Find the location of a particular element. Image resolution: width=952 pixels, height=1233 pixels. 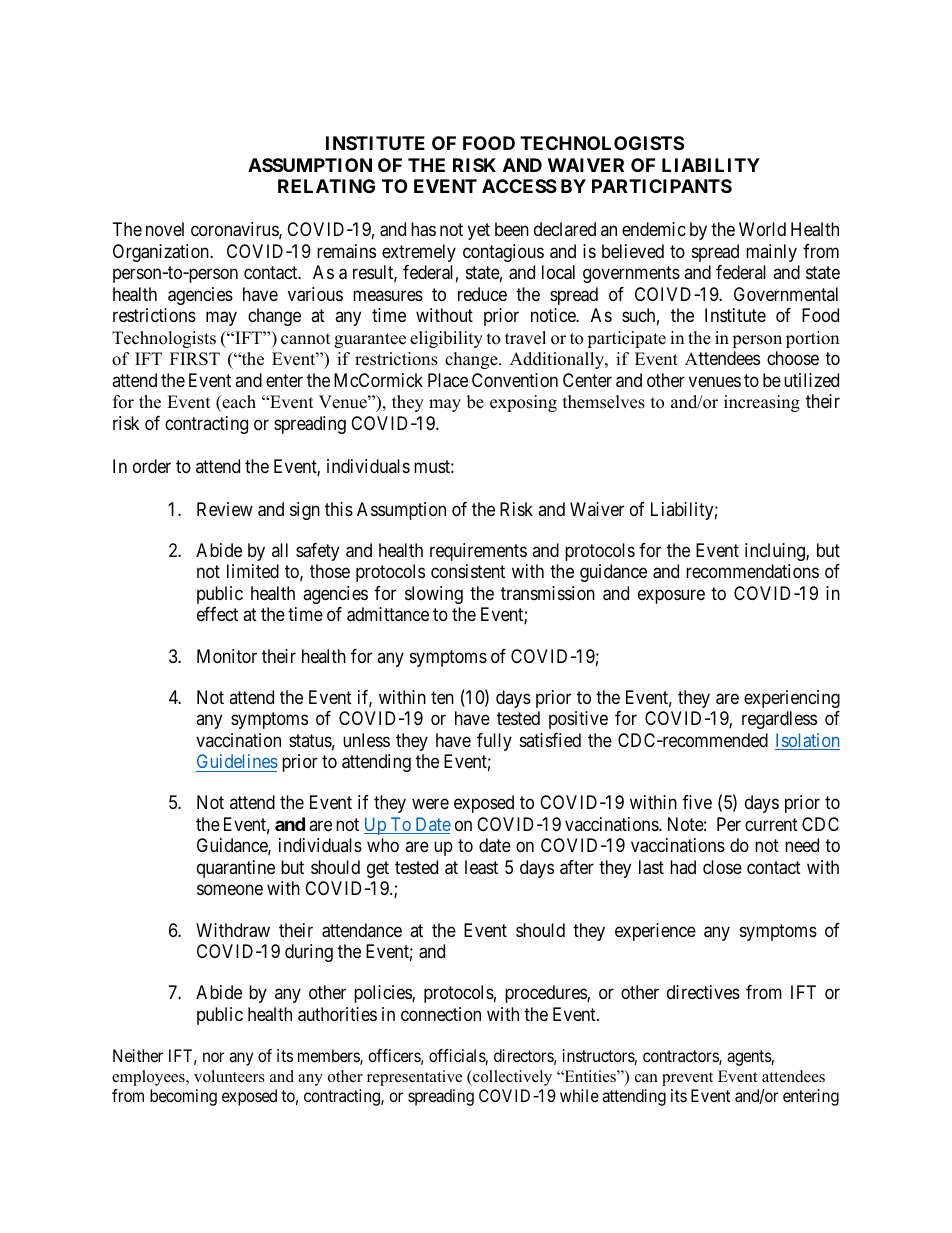

Monitor is located at coordinates (227, 656).
